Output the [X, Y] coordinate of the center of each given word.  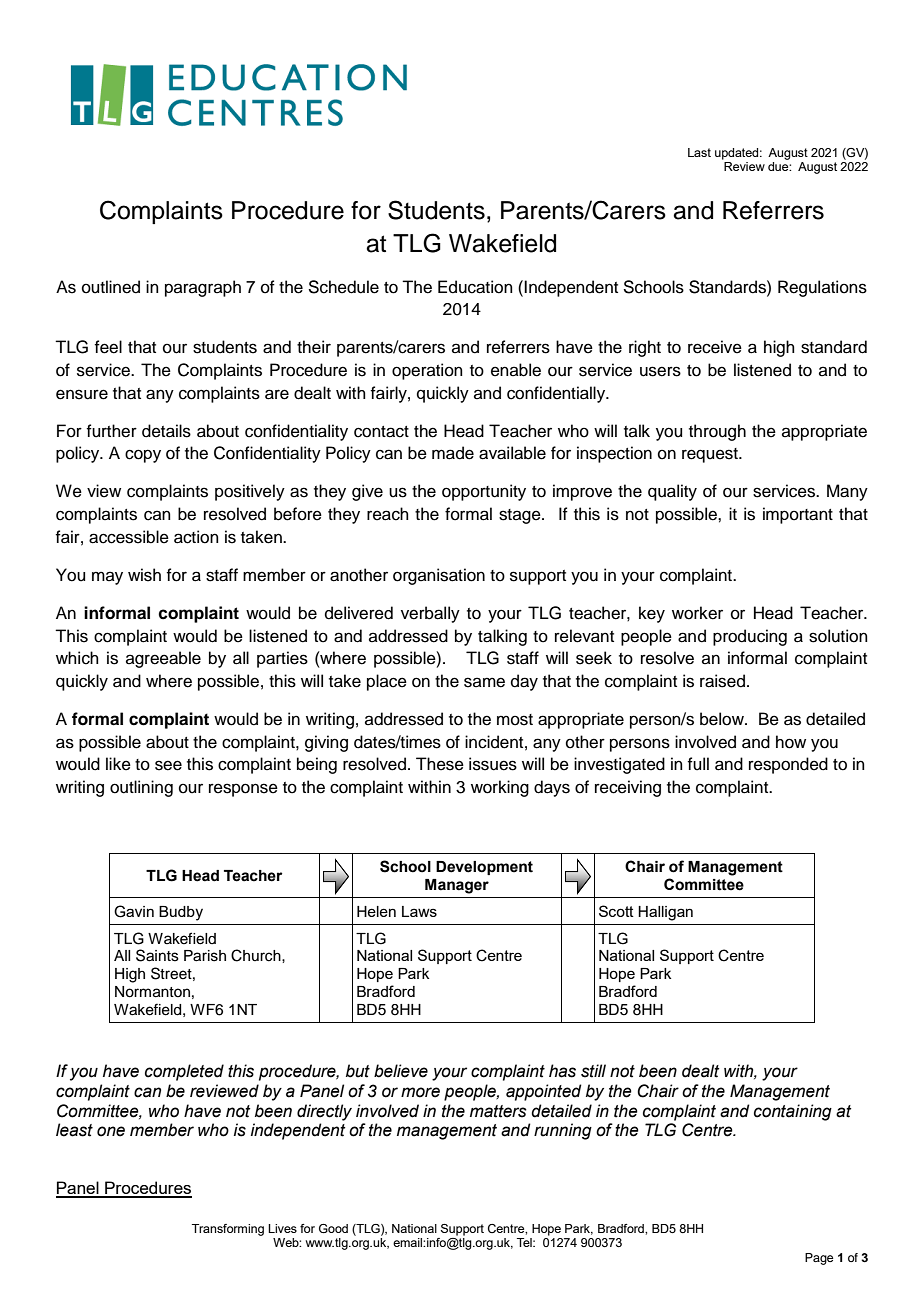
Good [333, 1228]
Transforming [228, 1230]
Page [819, 1259]
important [798, 515]
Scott [616, 911]
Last [699, 152]
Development [484, 868]
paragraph [203, 288]
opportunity [484, 492]
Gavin [134, 911]
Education [475, 287]
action [196, 537]
